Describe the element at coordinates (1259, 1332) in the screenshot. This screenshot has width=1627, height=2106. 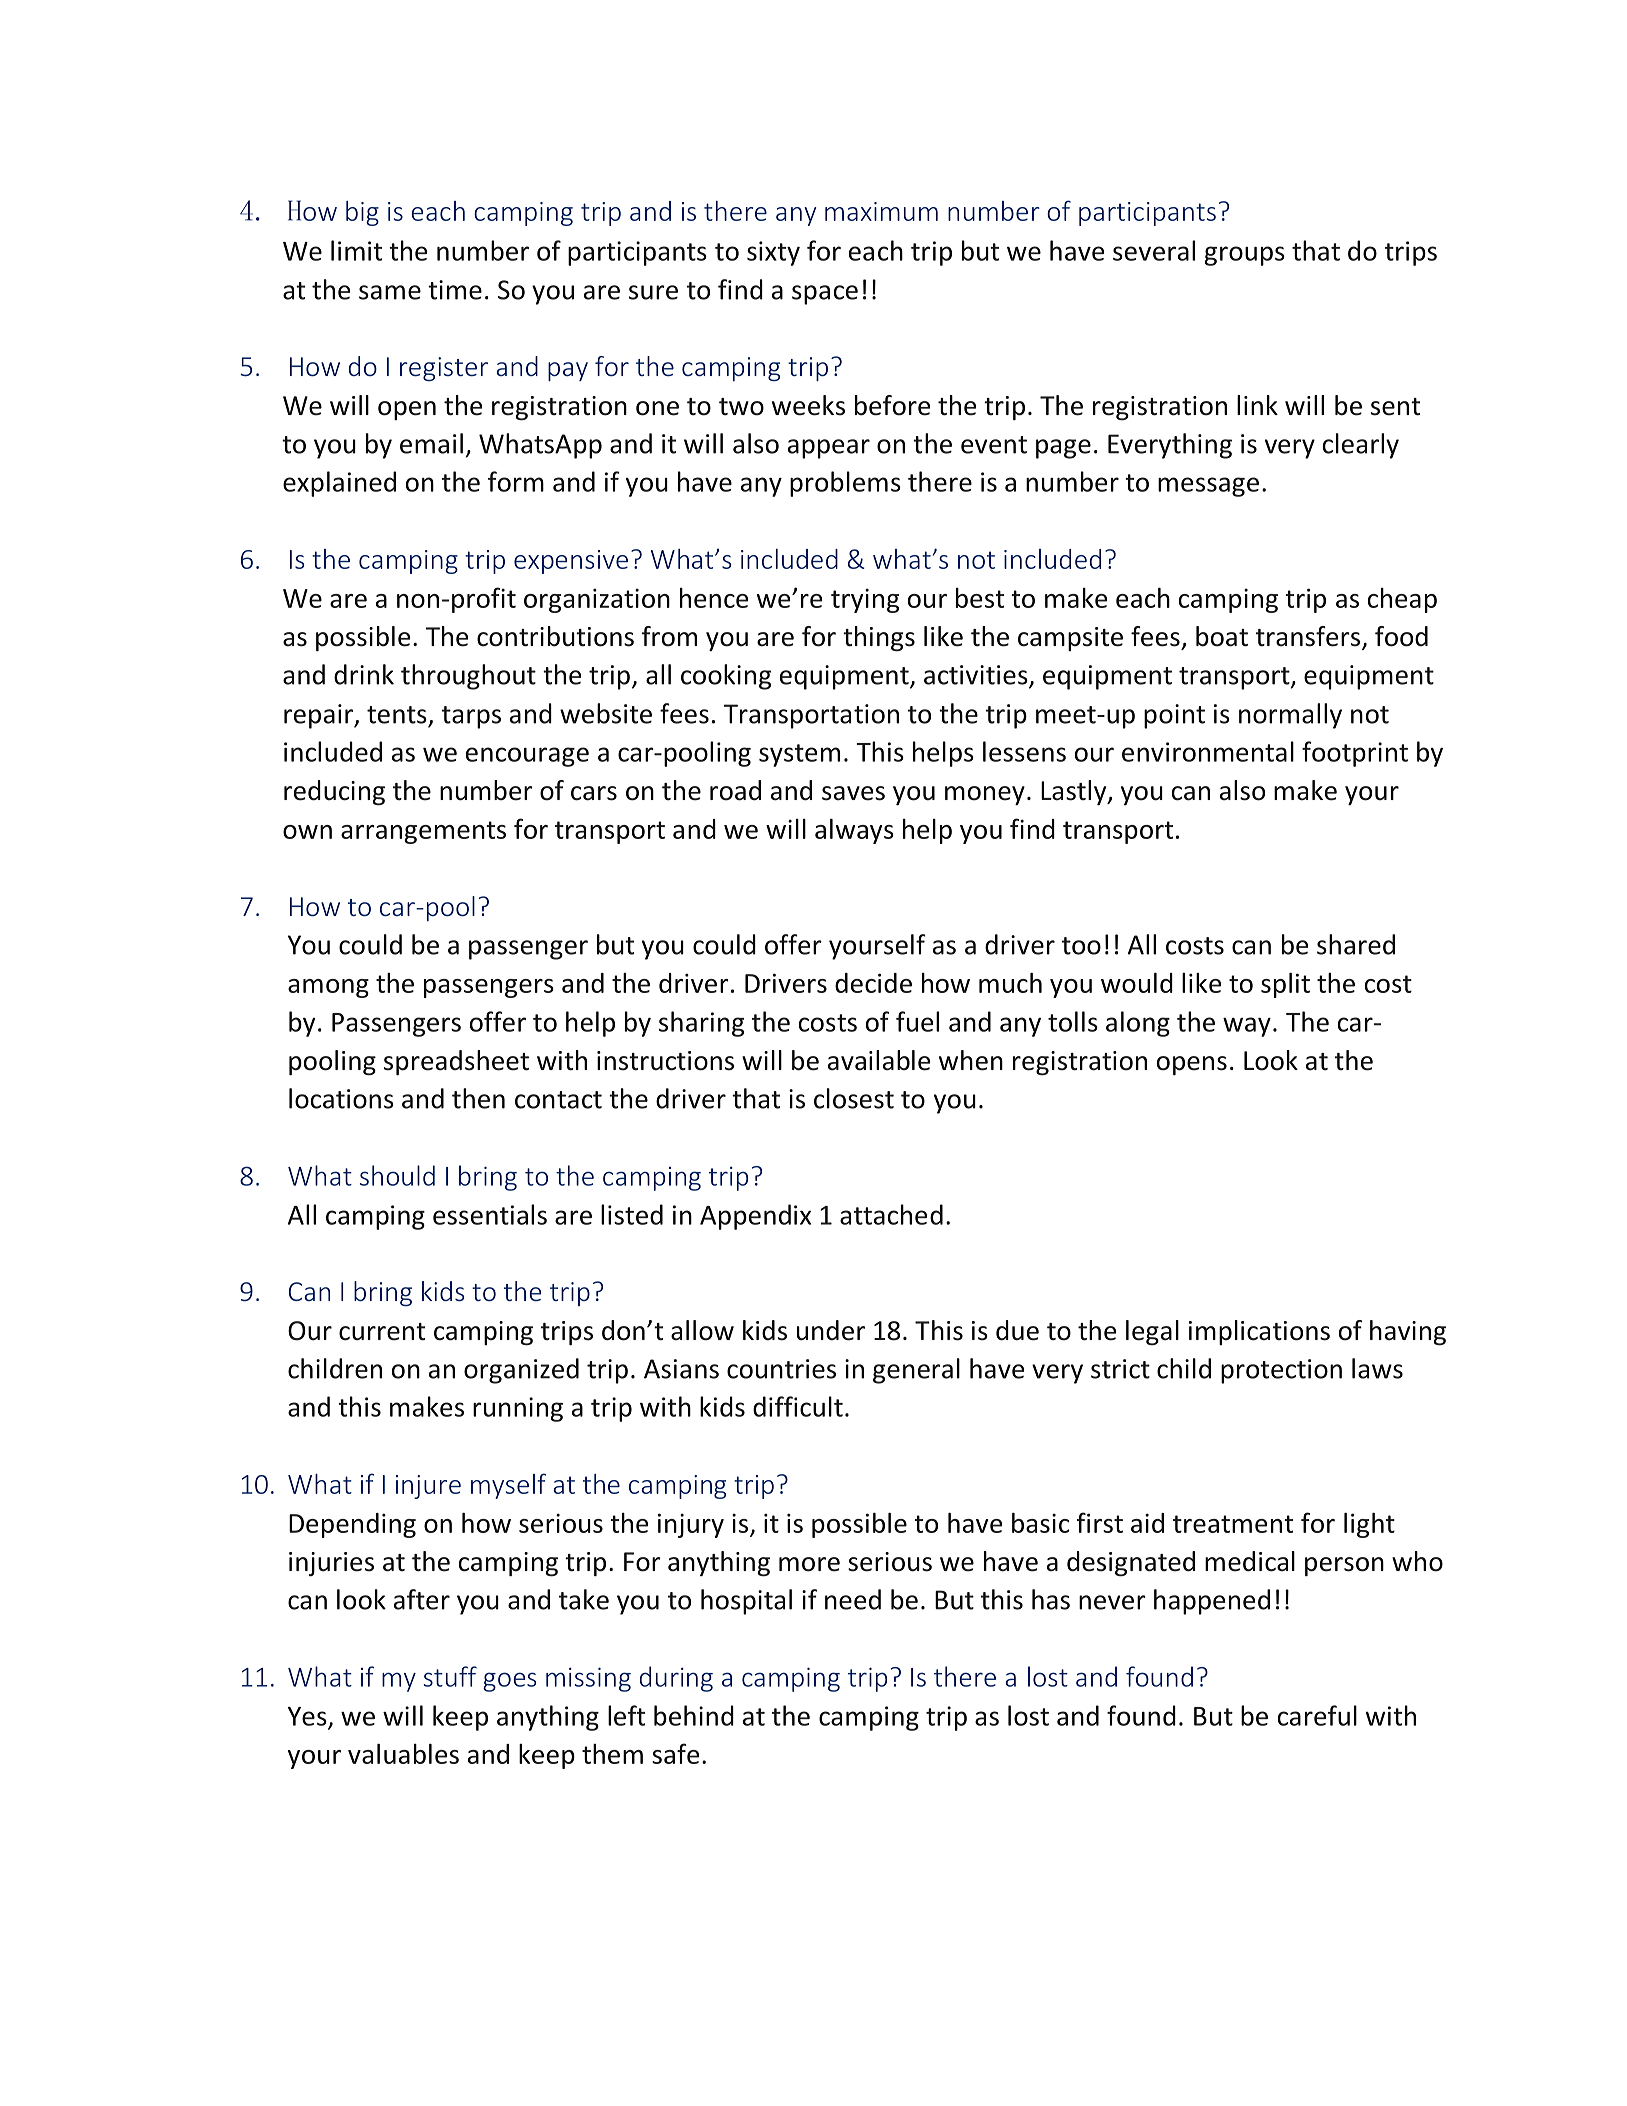
I see `implications` at that location.
